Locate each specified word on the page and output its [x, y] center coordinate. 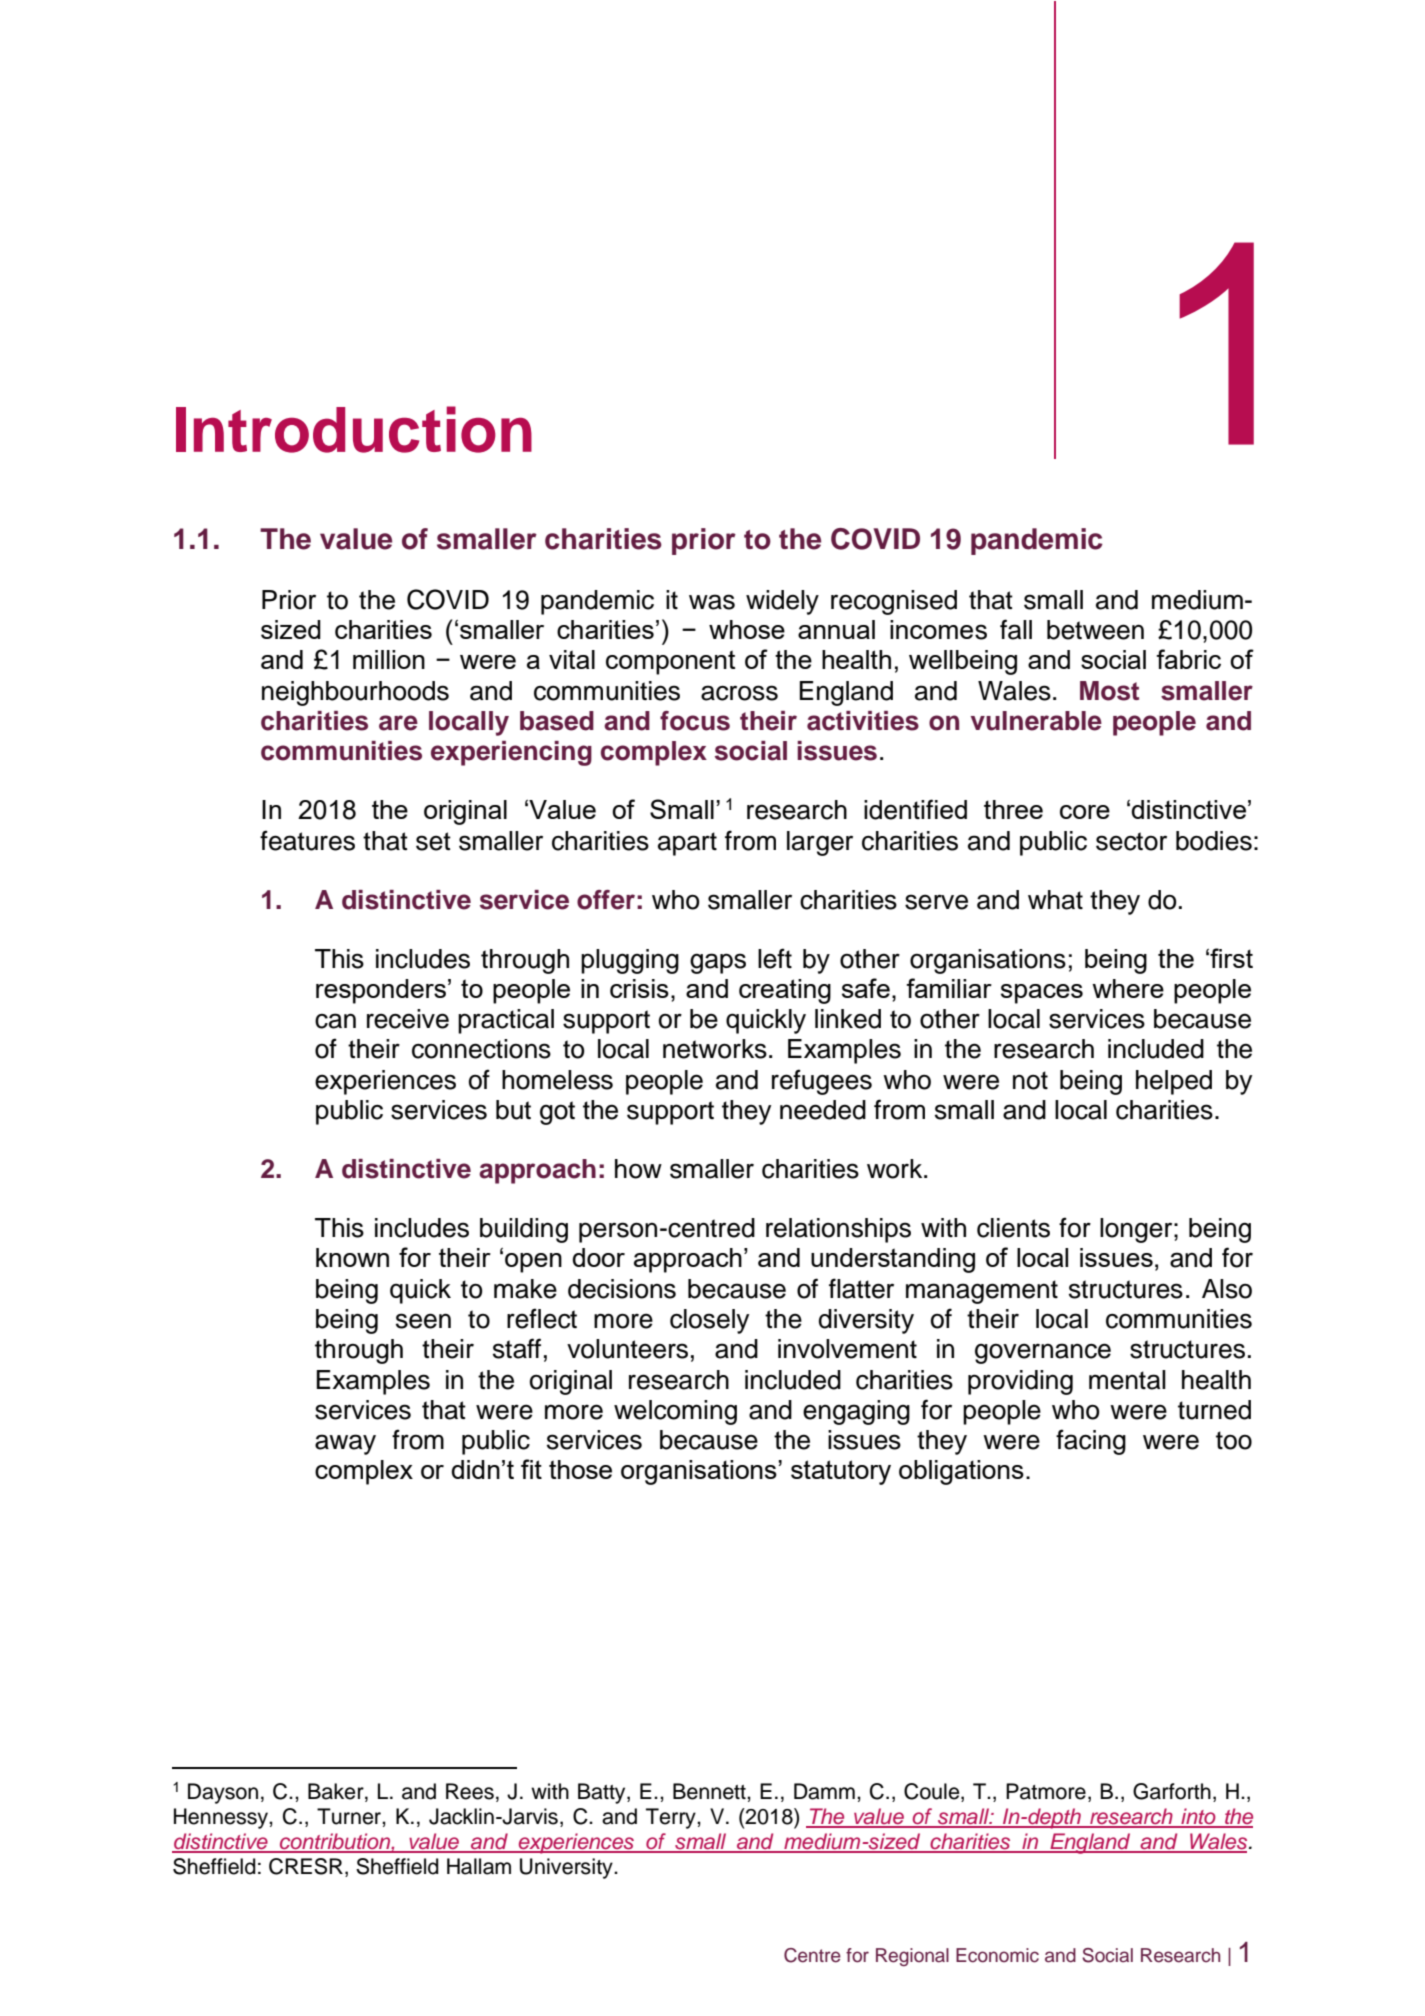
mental [1127, 1380]
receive [408, 1019]
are [398, 723]
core [1085, 812]
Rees [470, 1791]
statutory [841, 1472]
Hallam [479, 1866]
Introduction [354, 429]
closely [709, 1321]
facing [1091, 1442]
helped [1174, 1082]
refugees [822, 1082]
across [739, 693]
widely [782, 602]
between [1095, 630]
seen [423, 1321]
